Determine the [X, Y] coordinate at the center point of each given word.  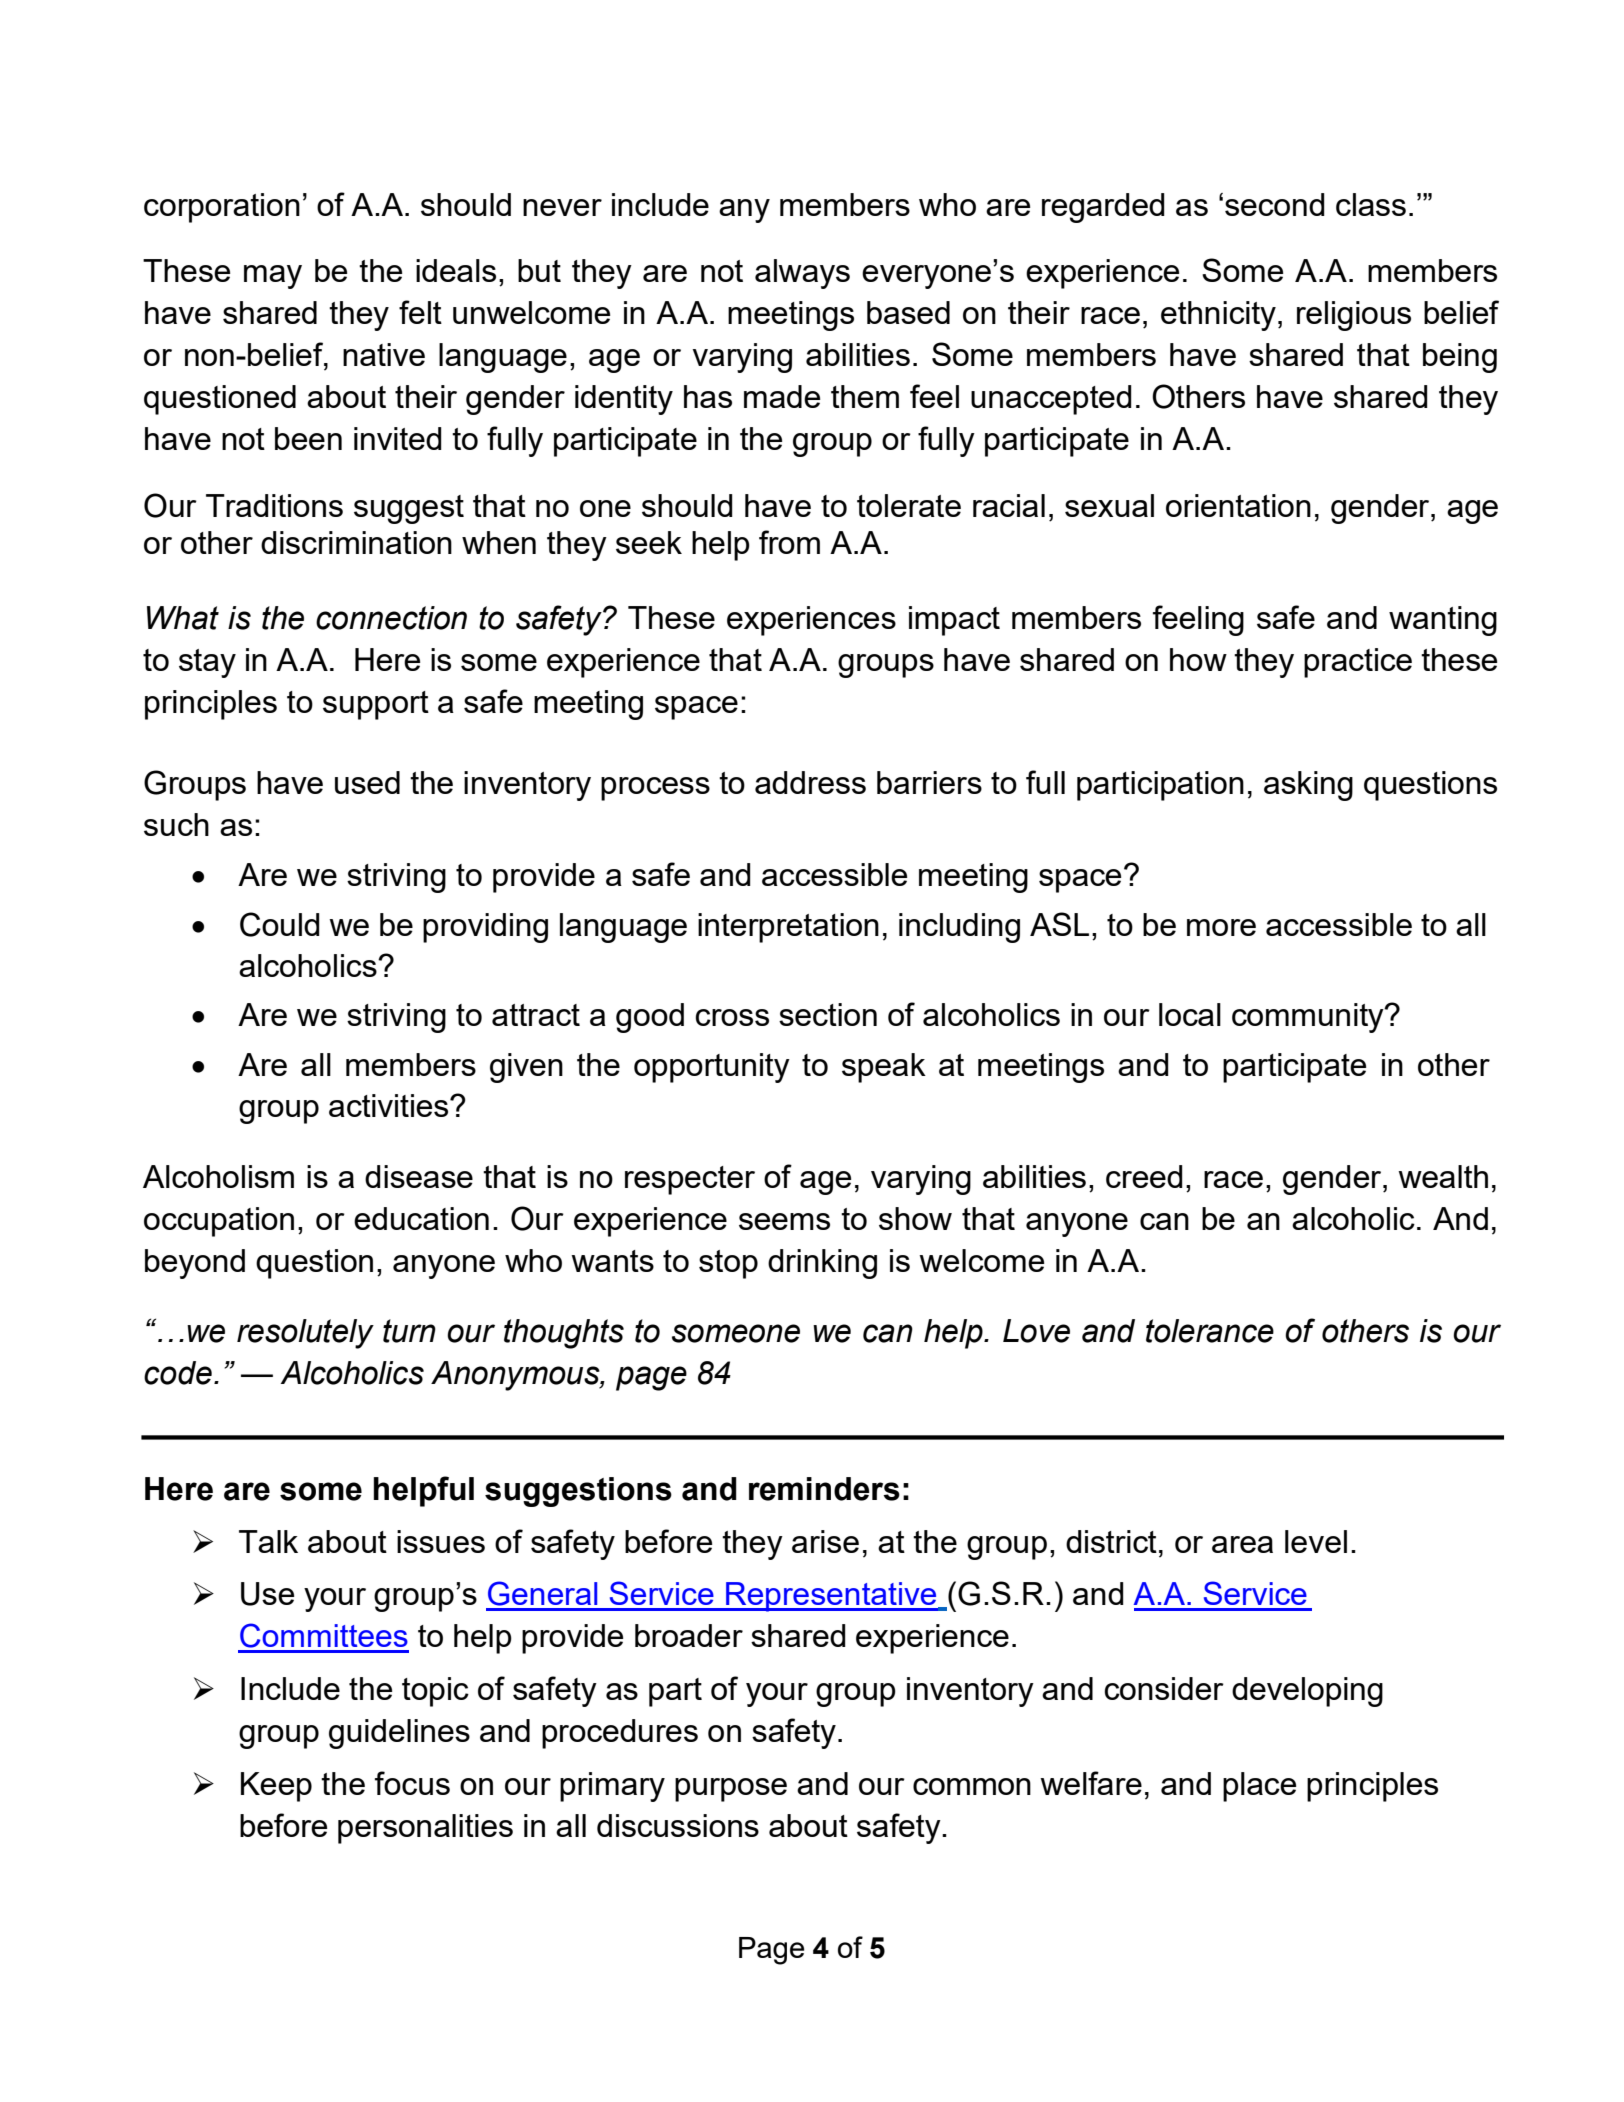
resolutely [305, 1334]
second [1275, 204]
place [1259, 1787]
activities [390, 1105]
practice [1358, 663]
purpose [731, 1790]
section [828, 1014]
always [802, 274]
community [1309, 1018]
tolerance [1210, 1331]
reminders [824, 1489]
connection [391, 618]
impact [954, 621]
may [273, 277]
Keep [276, 1787]
